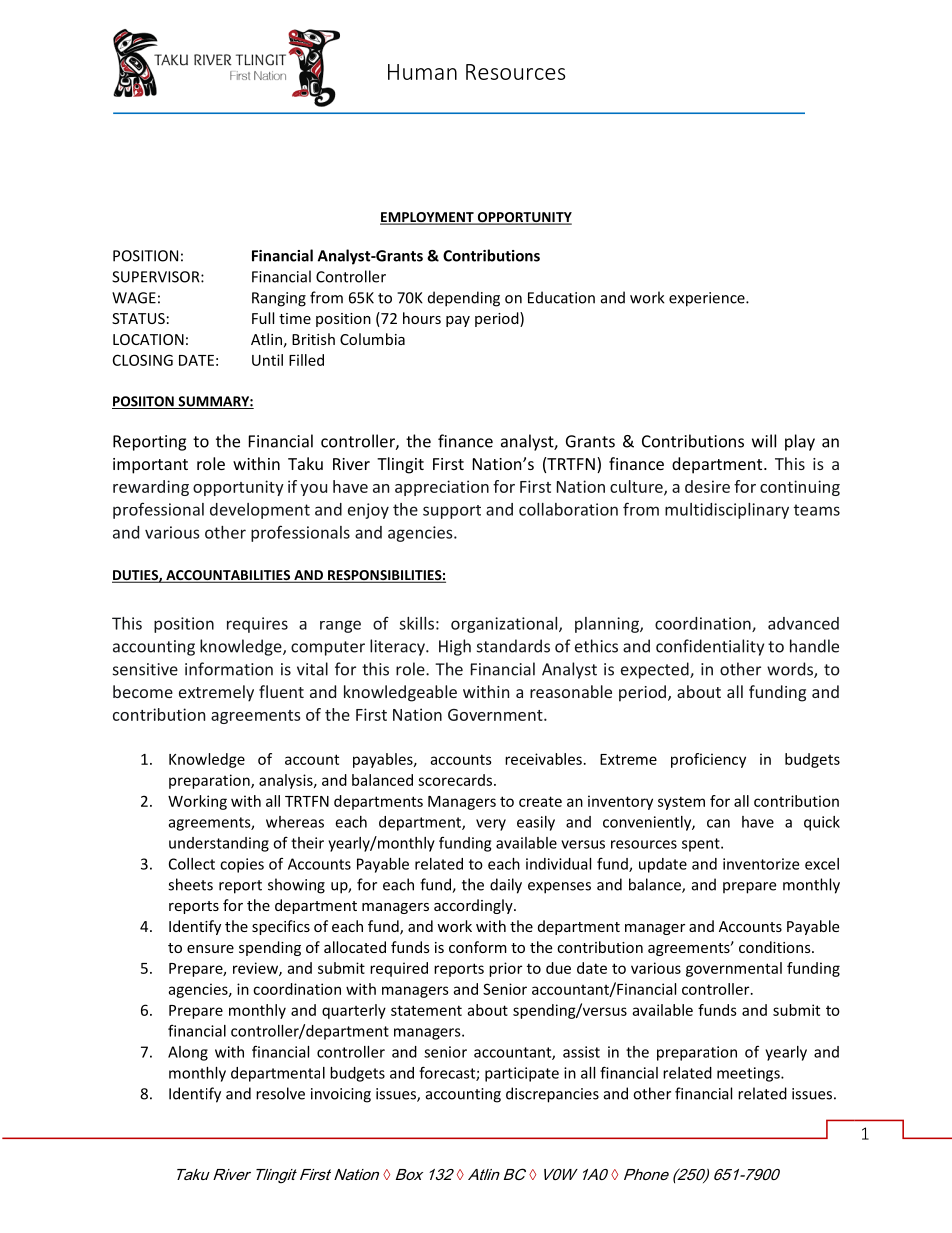 The width and height of the document is (952, 1233). Describe the element at coordinates (428, 218) in the document. I see `EMPLOYMENT` at that location.
